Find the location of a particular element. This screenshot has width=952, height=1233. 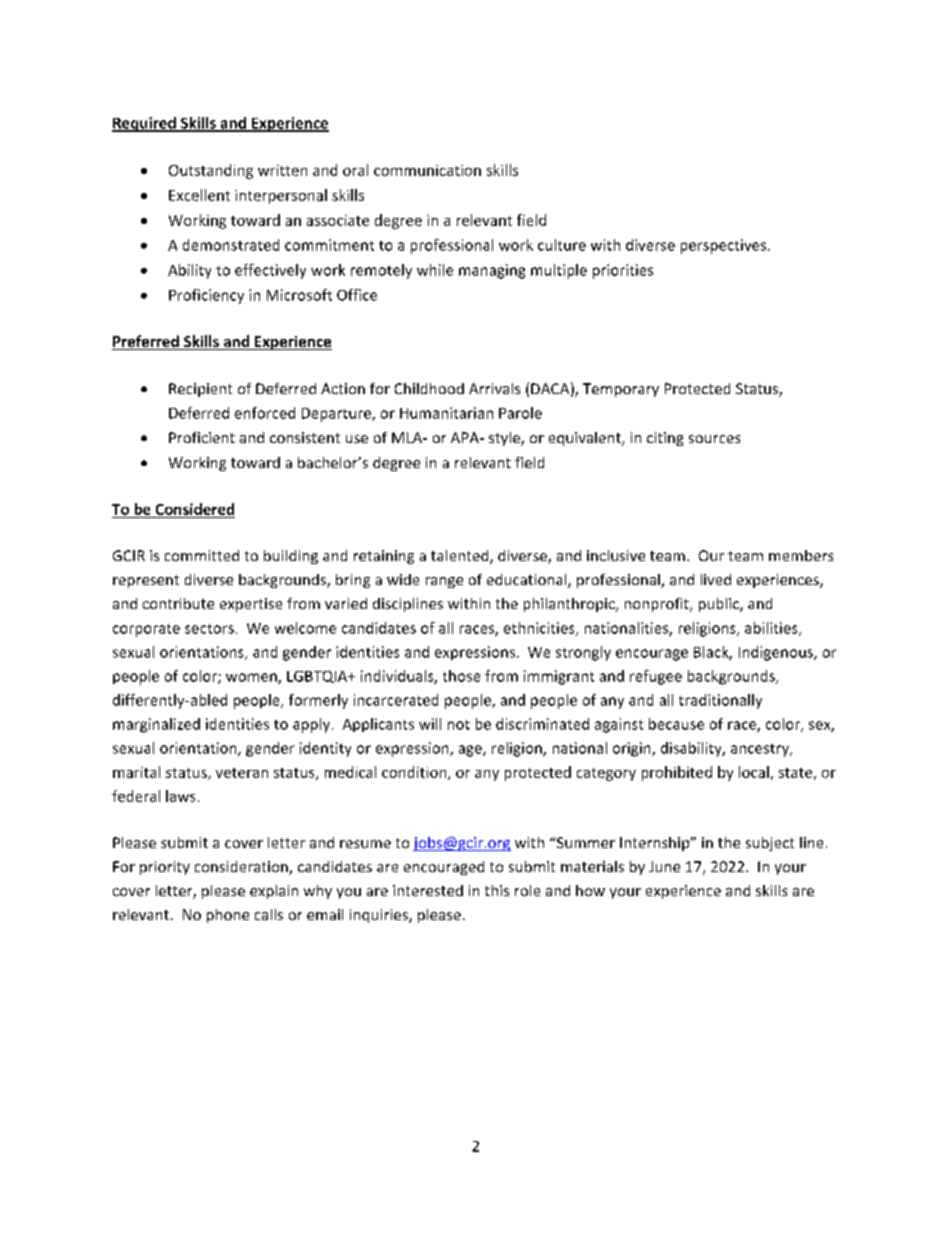

phone is located at coordinates (228, 916).
